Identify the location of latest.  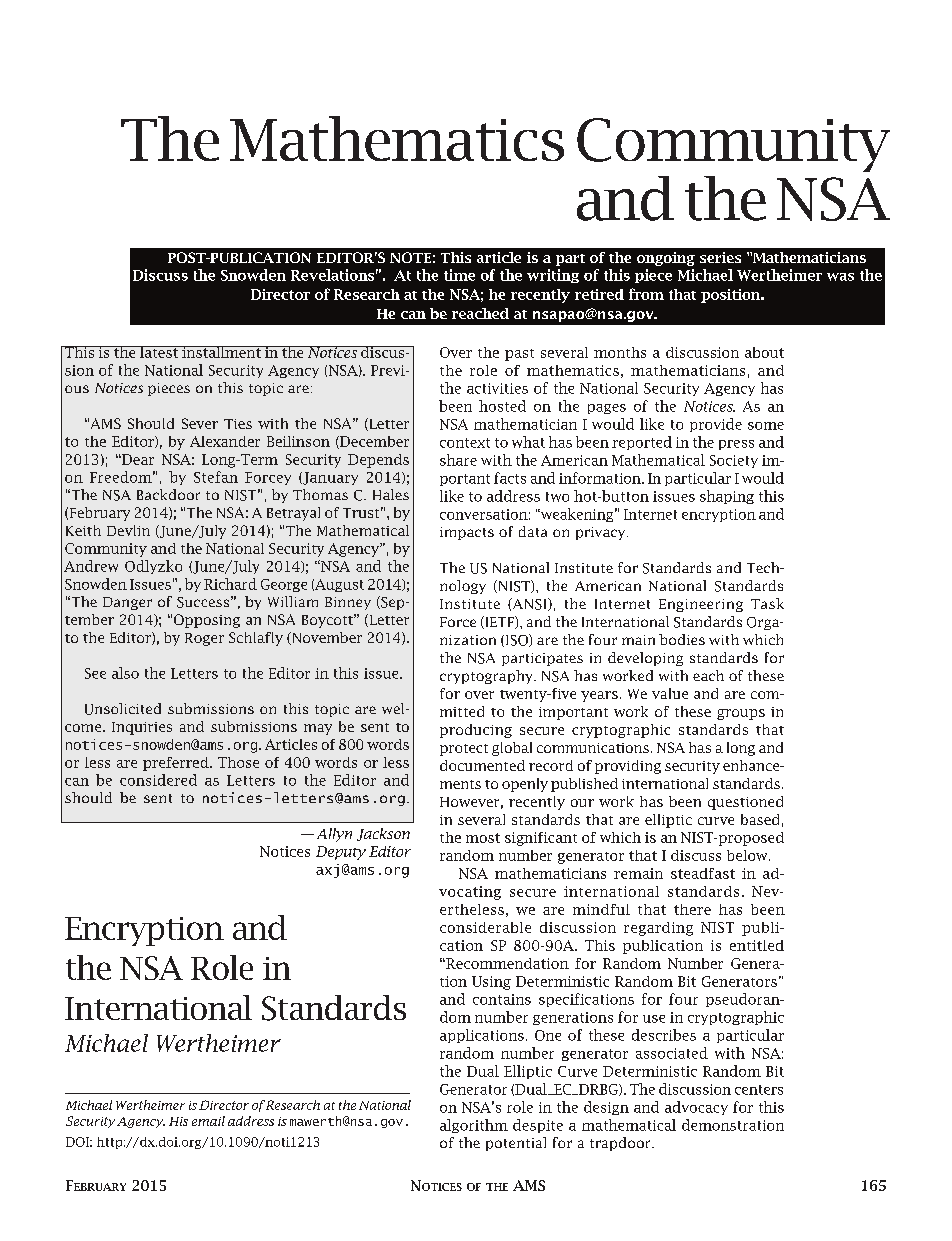
(159, 352).
